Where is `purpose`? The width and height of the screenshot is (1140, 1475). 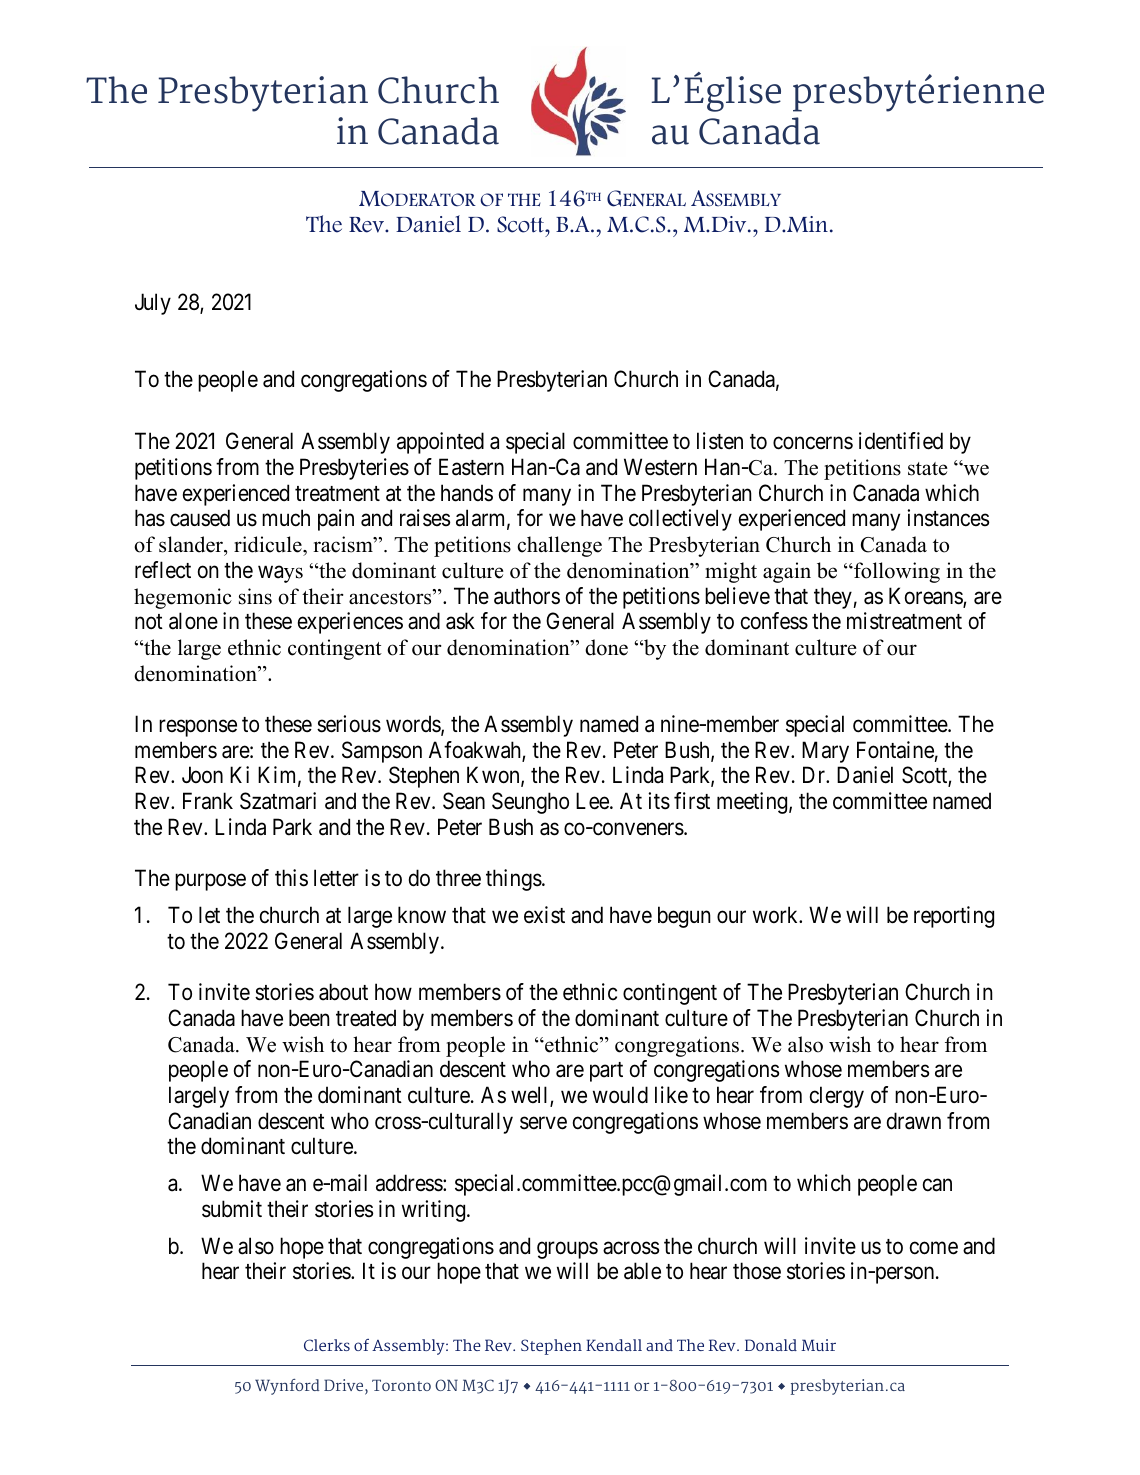
purpose is located at coordinates (210, 882).
